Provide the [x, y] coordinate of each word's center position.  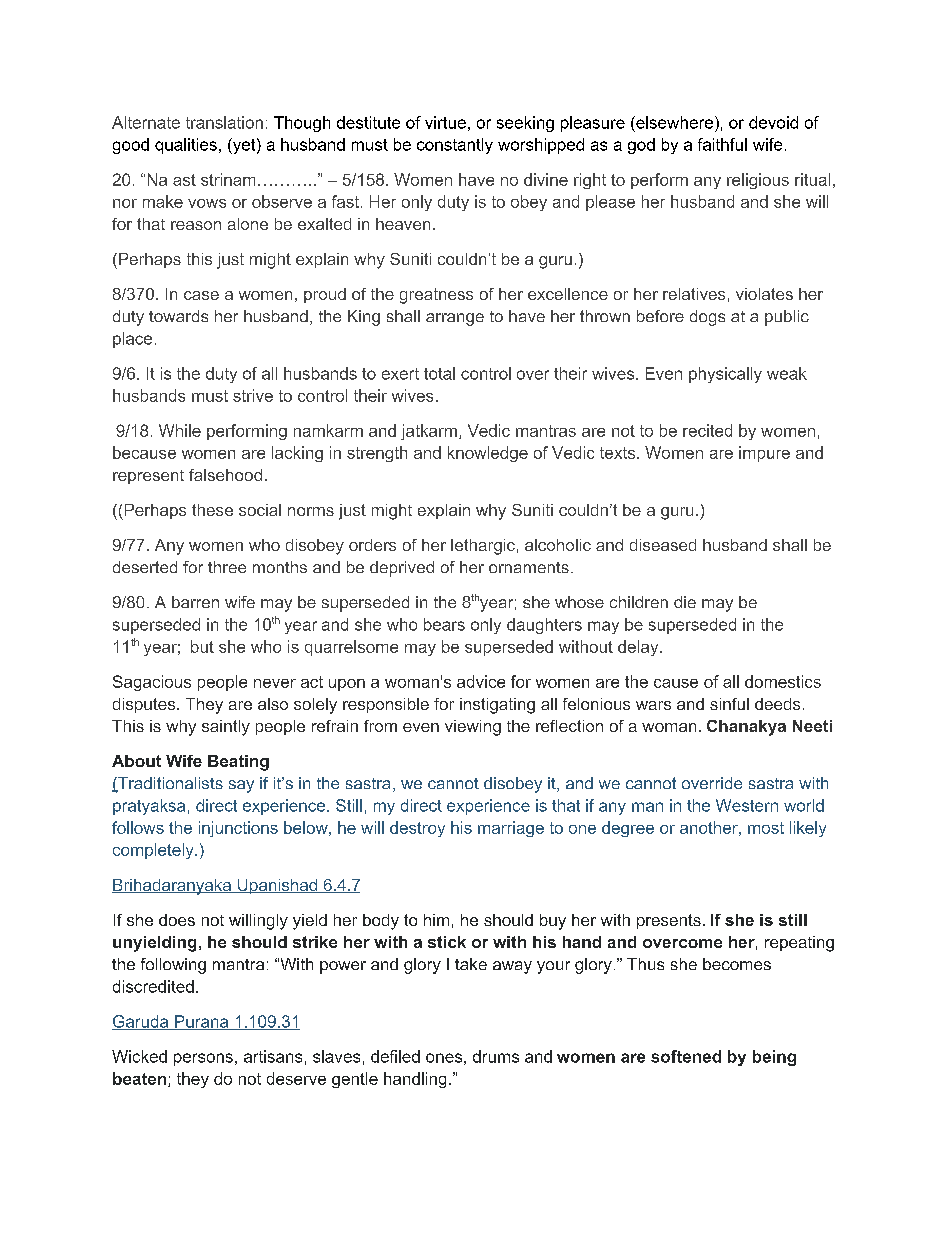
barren [195, 602]
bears [444, 624]
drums [496, 1056]
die [685, 602]
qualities [186, 146]
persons [203, 1059]
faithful [722, 144]
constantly [455, 146]
